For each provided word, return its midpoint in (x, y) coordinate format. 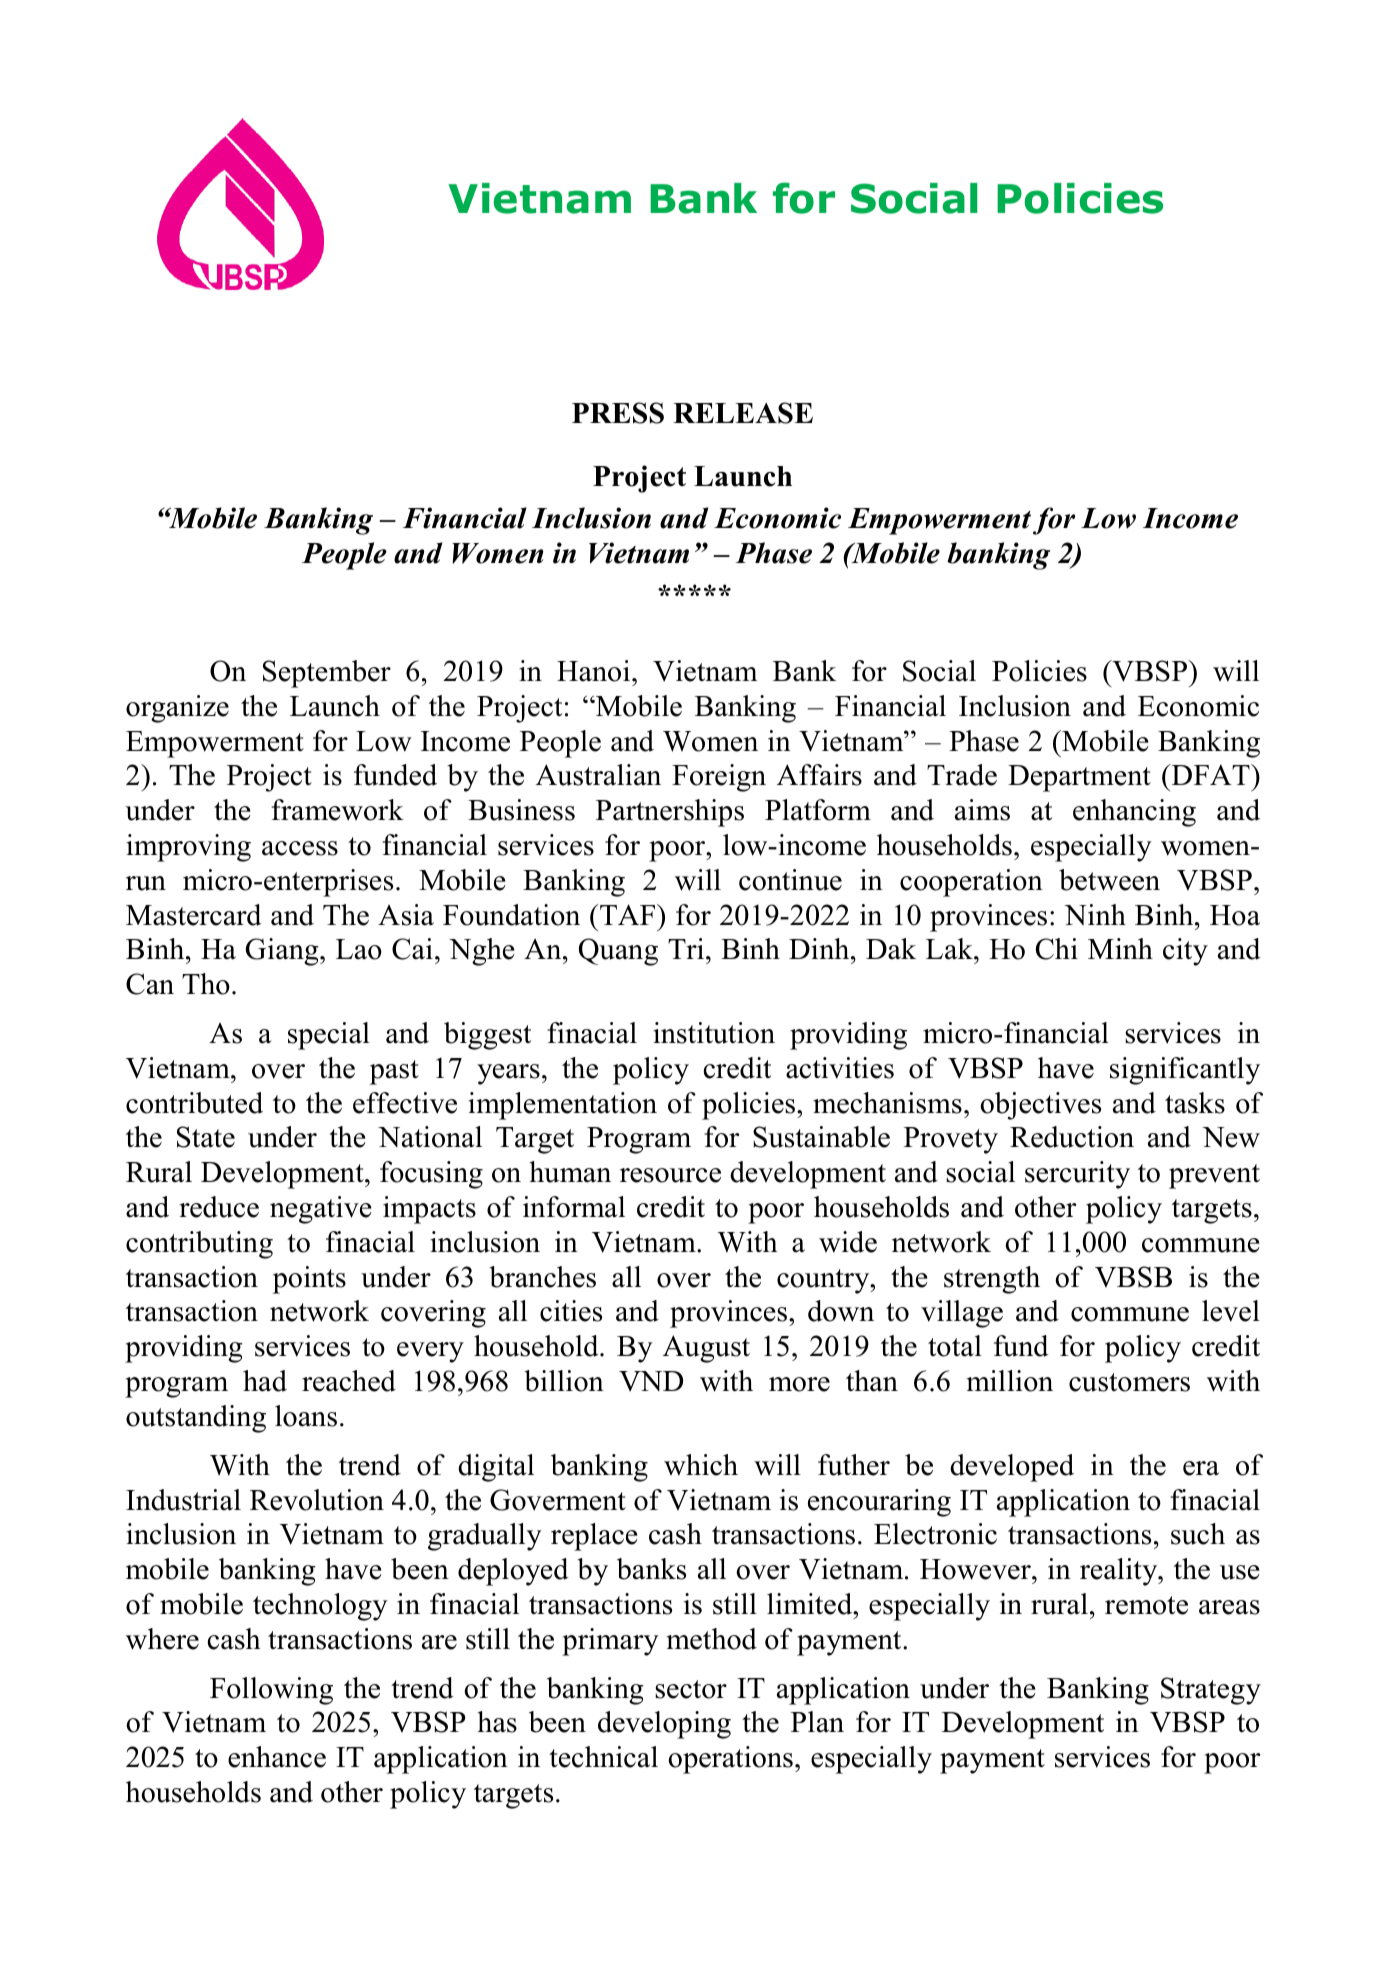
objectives (1040, 1106)
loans (306, 1416)
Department (1079, 778)
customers (1129, 1382)
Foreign (719, 778)
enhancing (1134, 813)
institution (714, 1033)
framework (337, 810)
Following (271, 1691)
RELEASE (743, 413)
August (706, 1349)
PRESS (618, 413)
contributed (194, 1103)
